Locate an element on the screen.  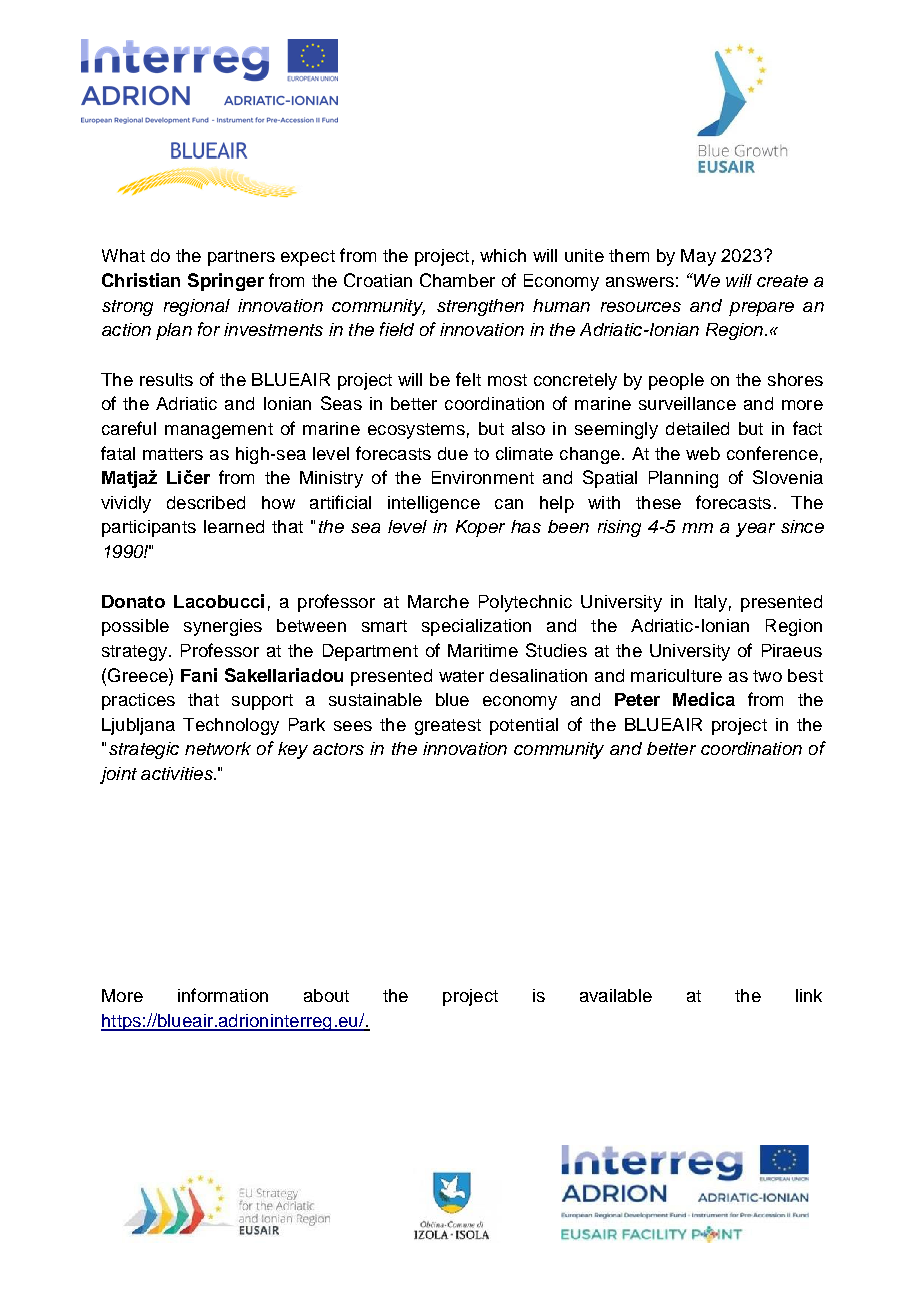
year is located at coordinates (755, 530).
